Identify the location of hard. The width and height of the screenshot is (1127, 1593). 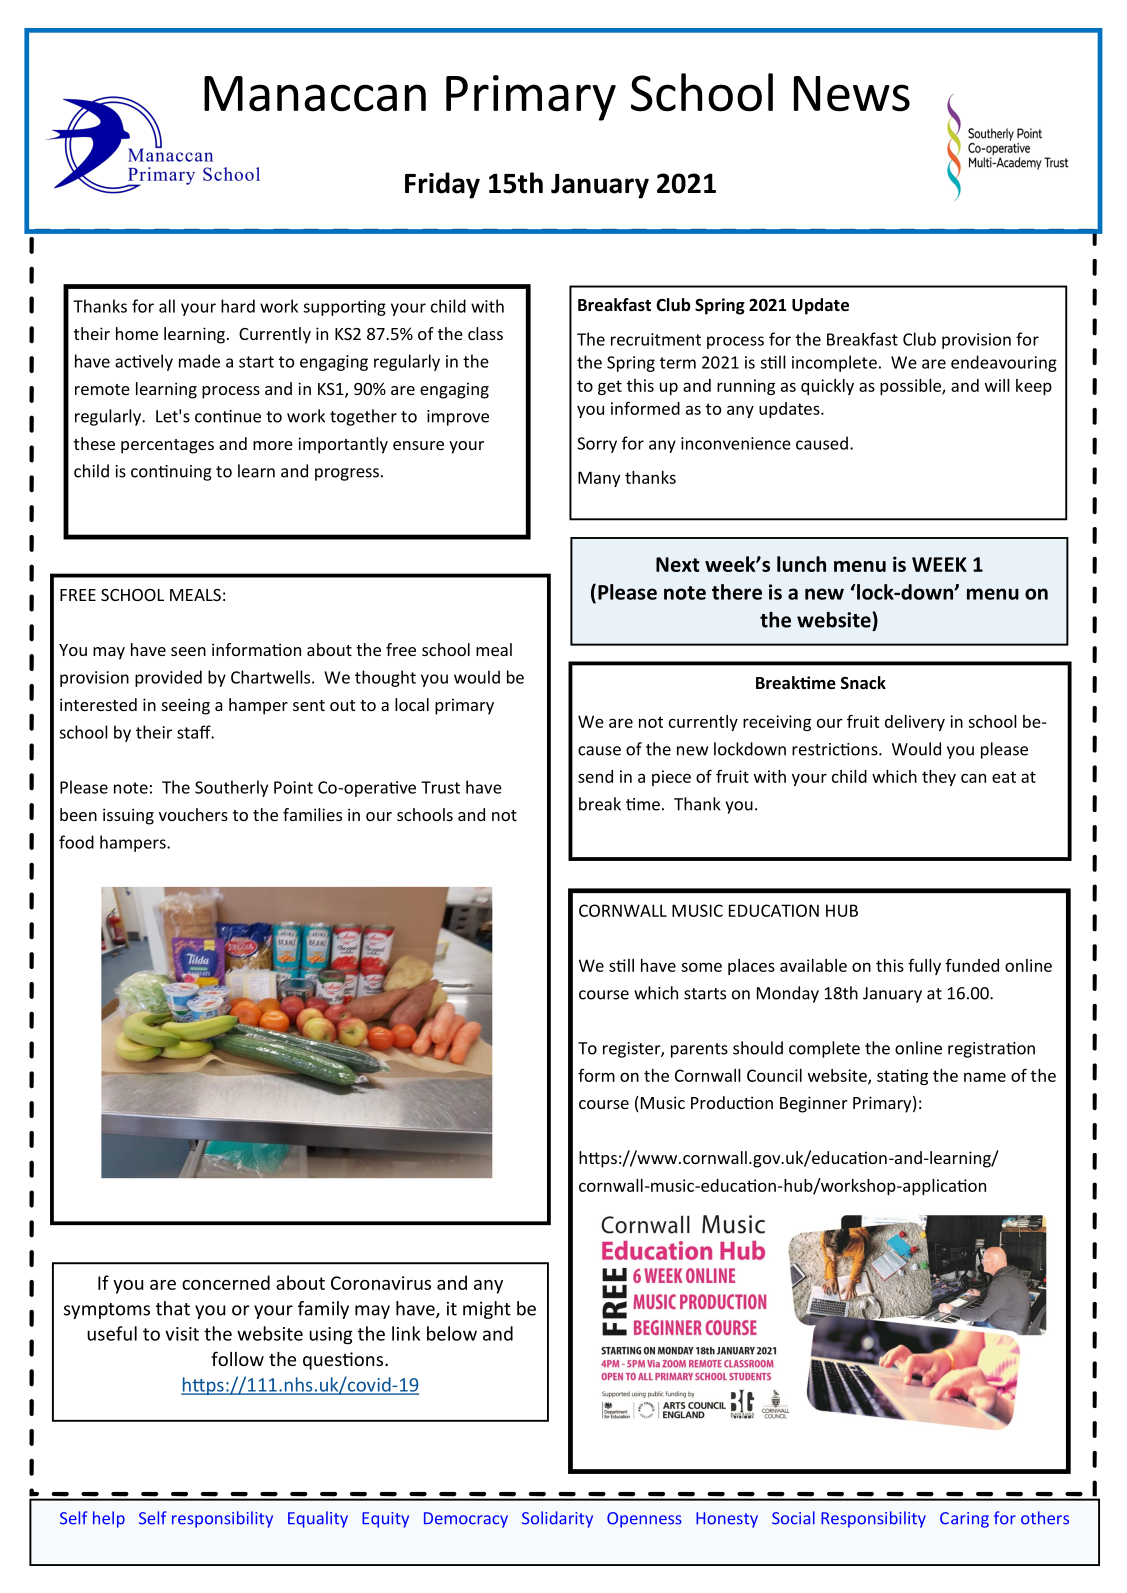
(238, 306).
